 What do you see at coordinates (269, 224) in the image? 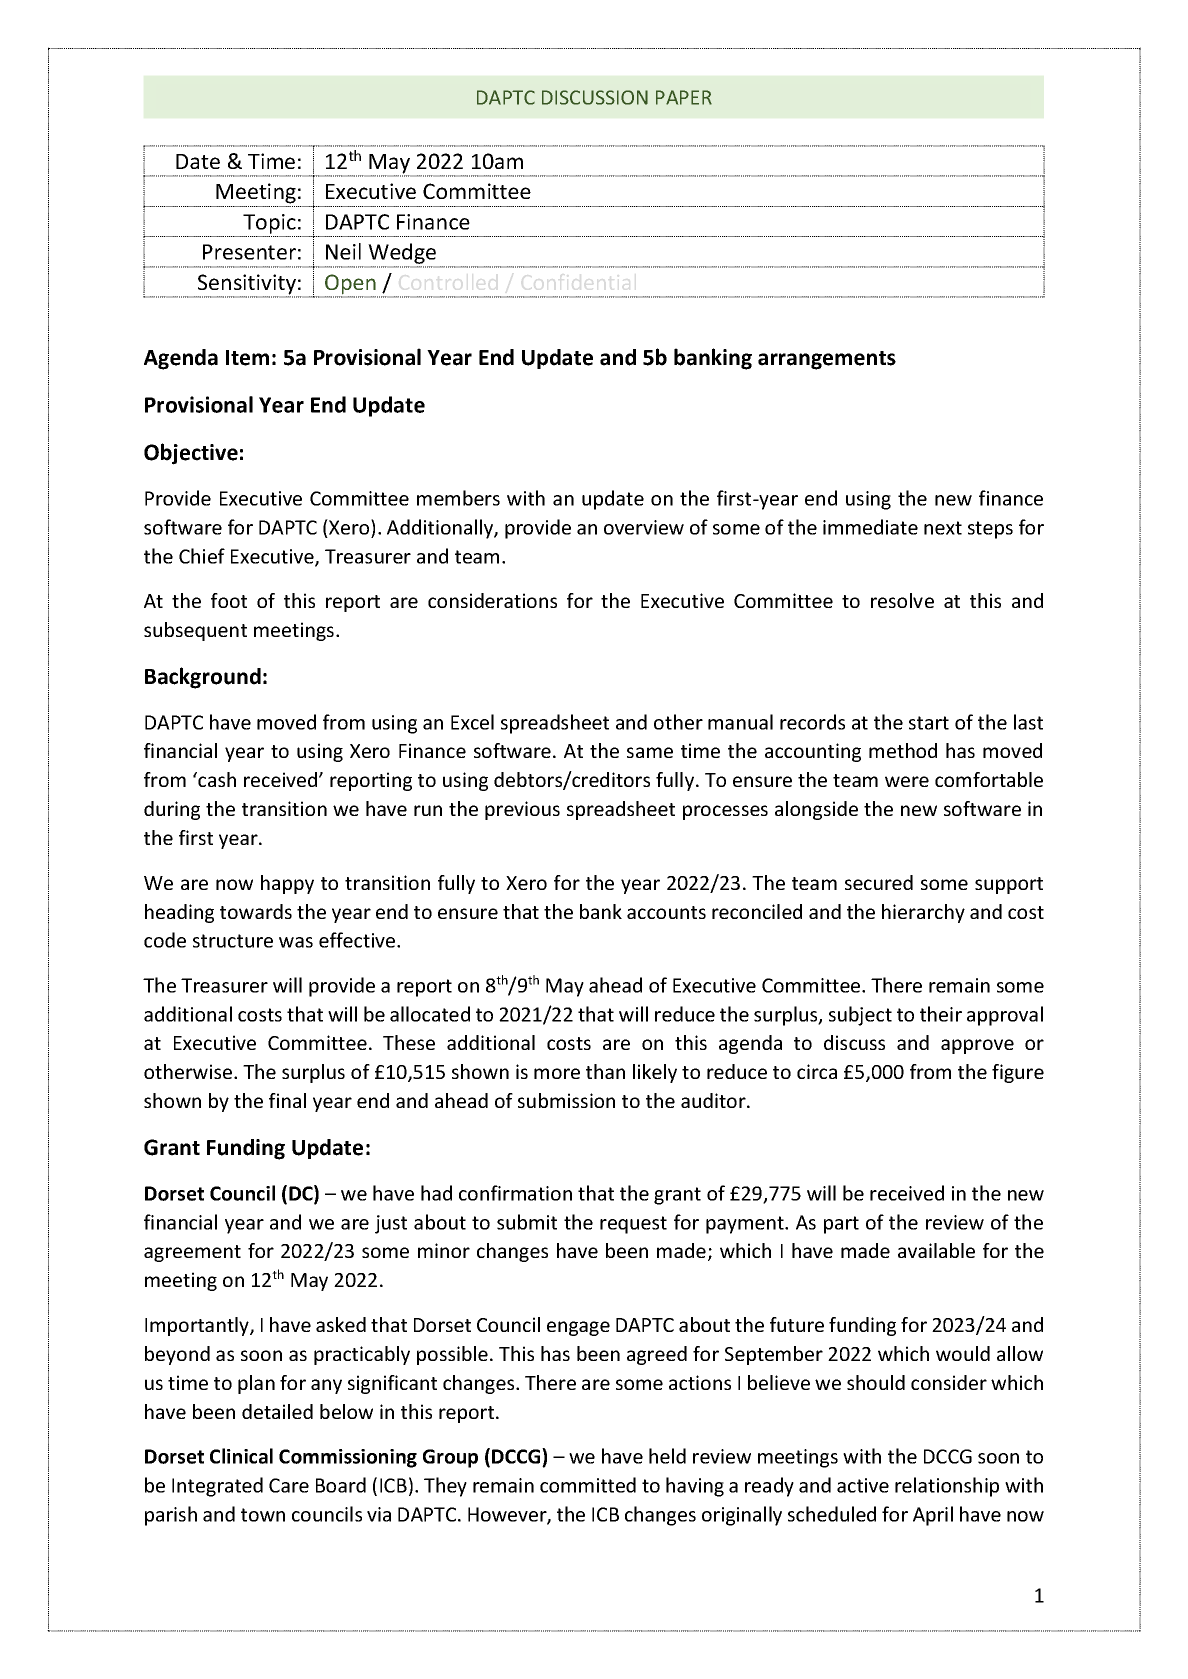
I see `Topic` at bounding box center [269, 224].
